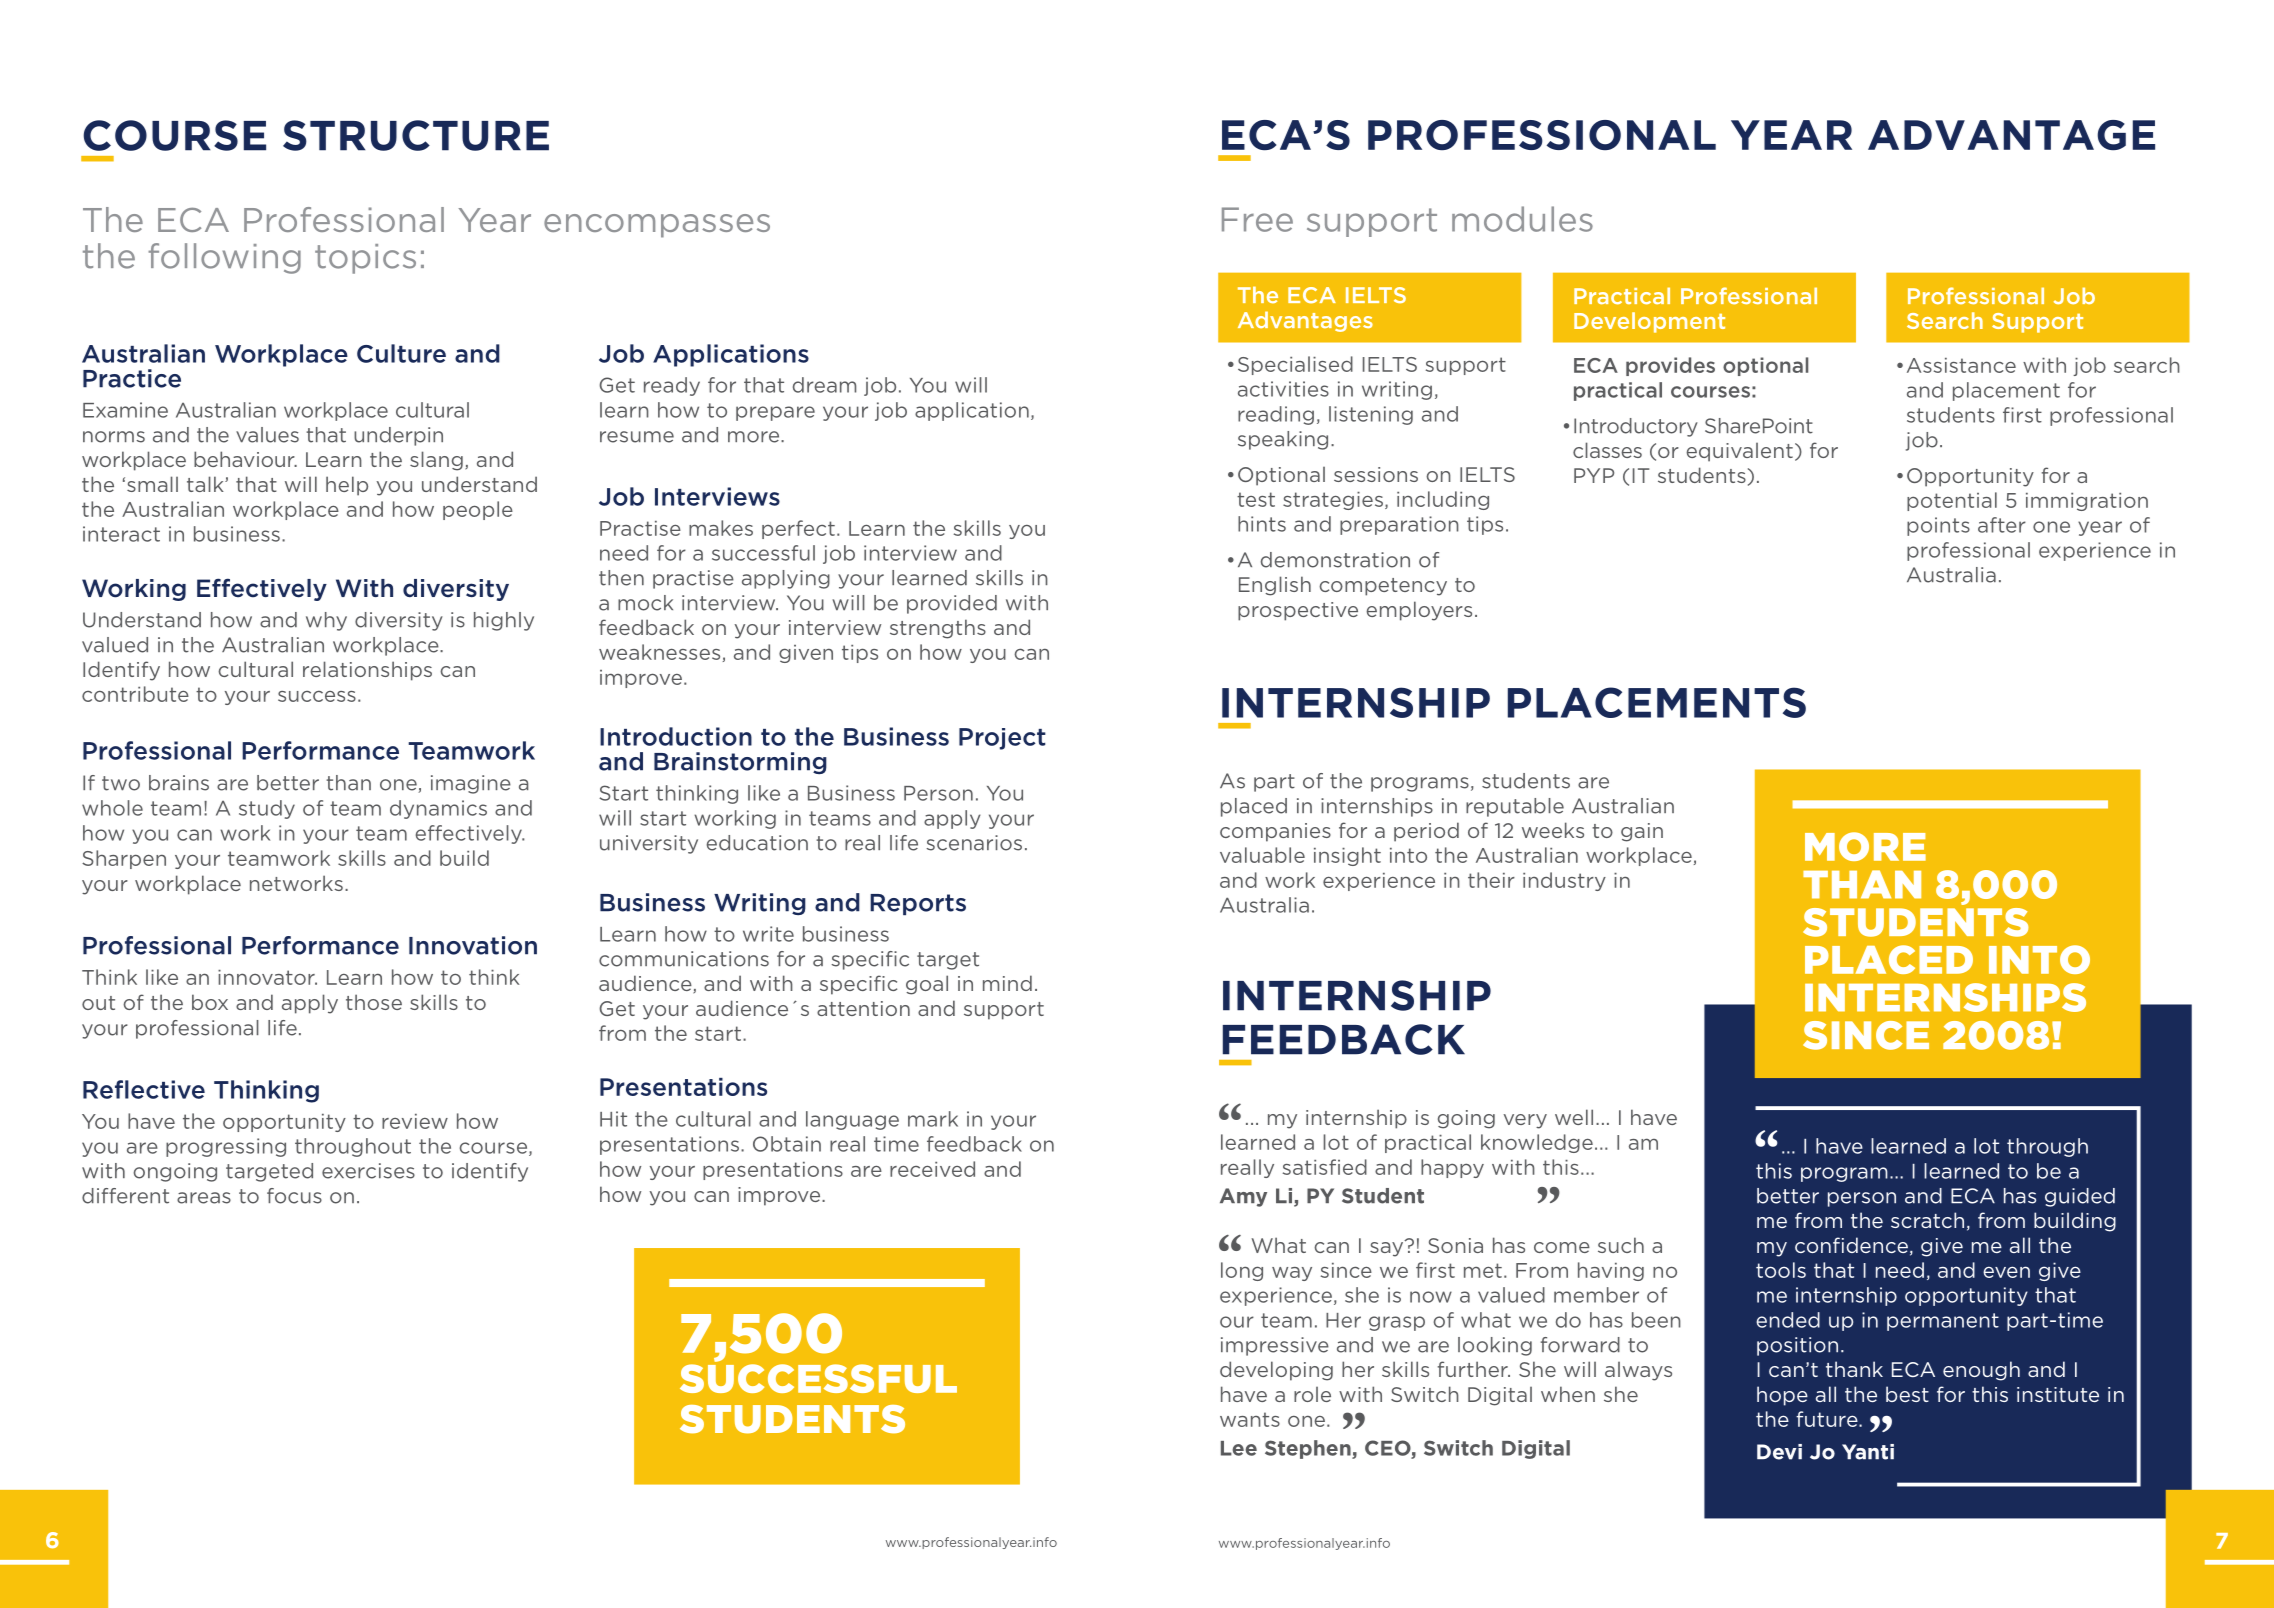 The height and width of the document is (1608, 2274). I want to click on well, so click(1574, 1117).
